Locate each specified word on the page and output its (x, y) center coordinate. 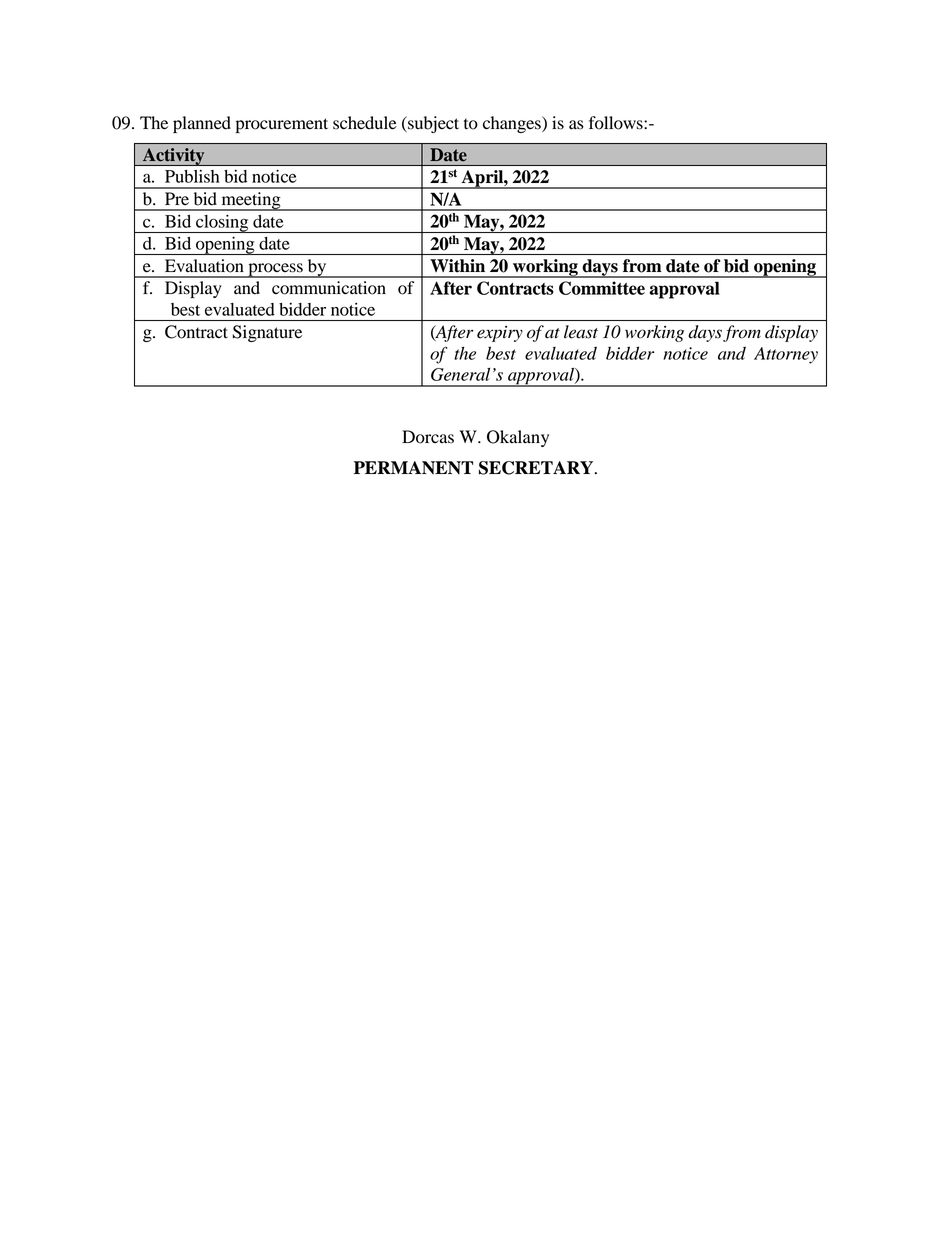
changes (513, 124)
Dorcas (428, 437)
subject (432, 124)
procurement (282, 125)
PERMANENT (413, 467)
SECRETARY (537, 468)
